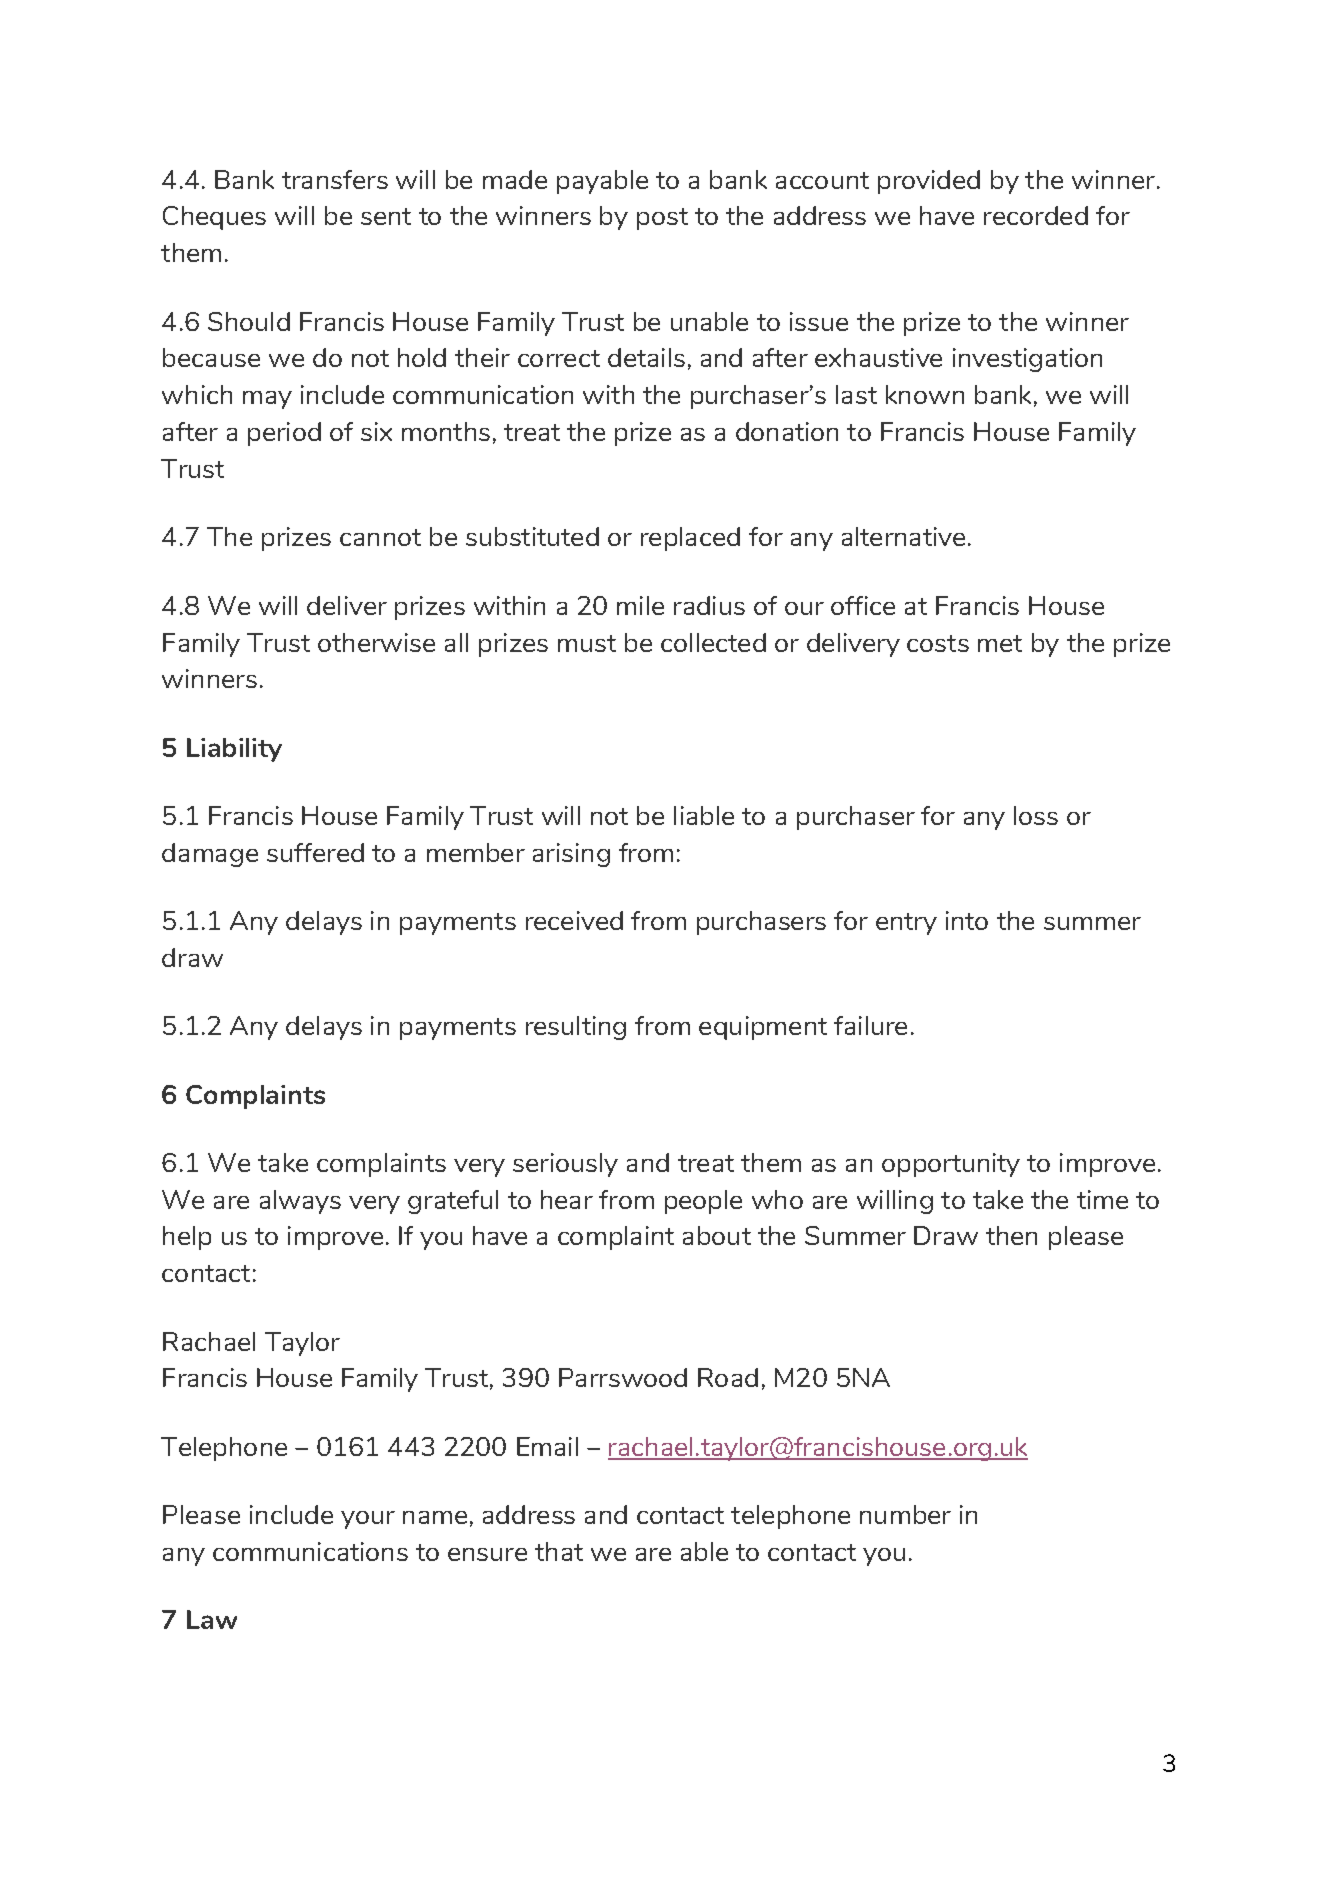 Image resolution: width=1339 pixels, height=1894 pixels. What do you see at coordinates (559, 1551) in the screenshot?
I see `that` at bounding box center [559, 1551].
